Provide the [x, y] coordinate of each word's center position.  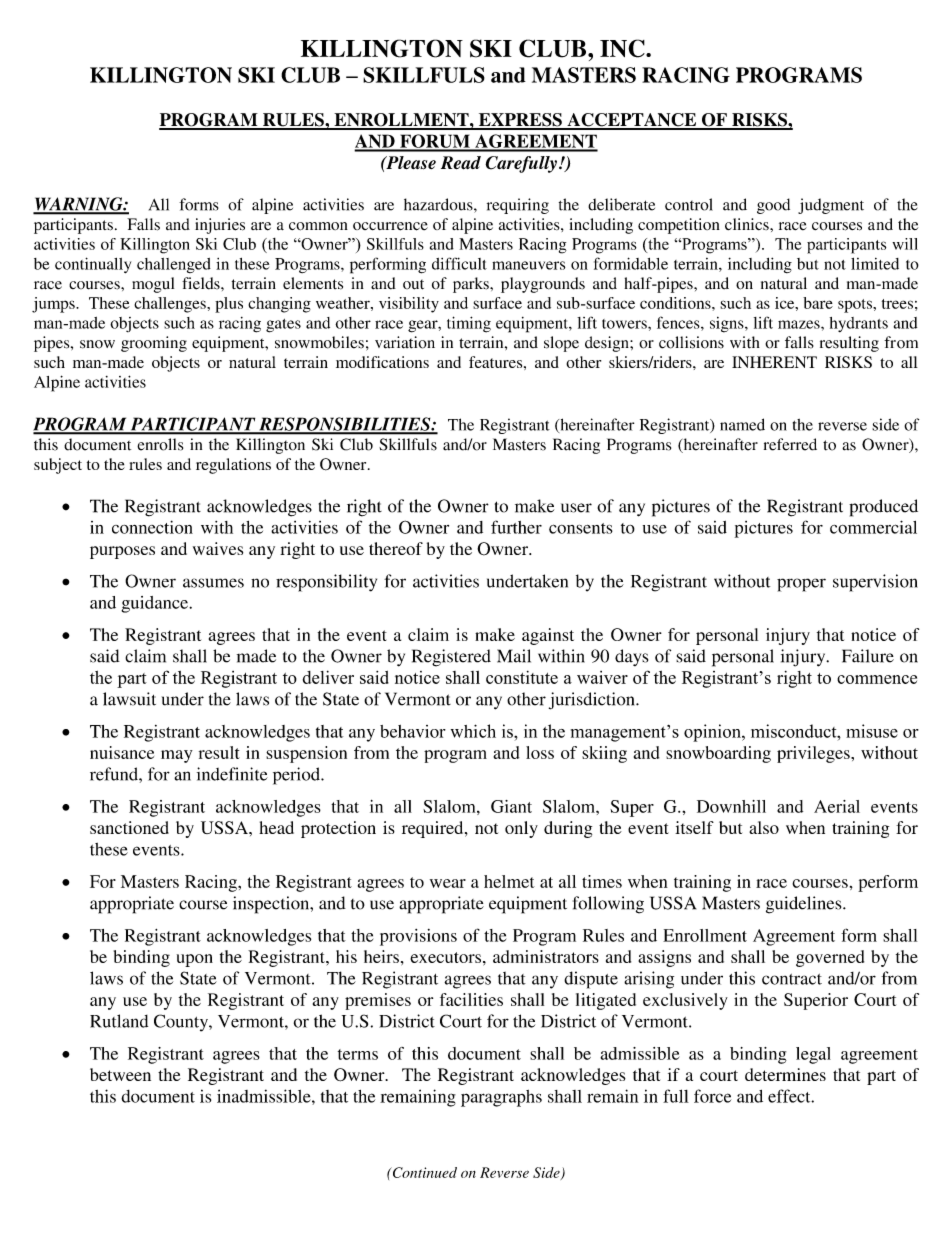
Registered [451, 658]
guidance [155, 604]
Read [461, 163]
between [120, 1074]
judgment [831, 206]
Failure [868, 656]
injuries [220, 226]
